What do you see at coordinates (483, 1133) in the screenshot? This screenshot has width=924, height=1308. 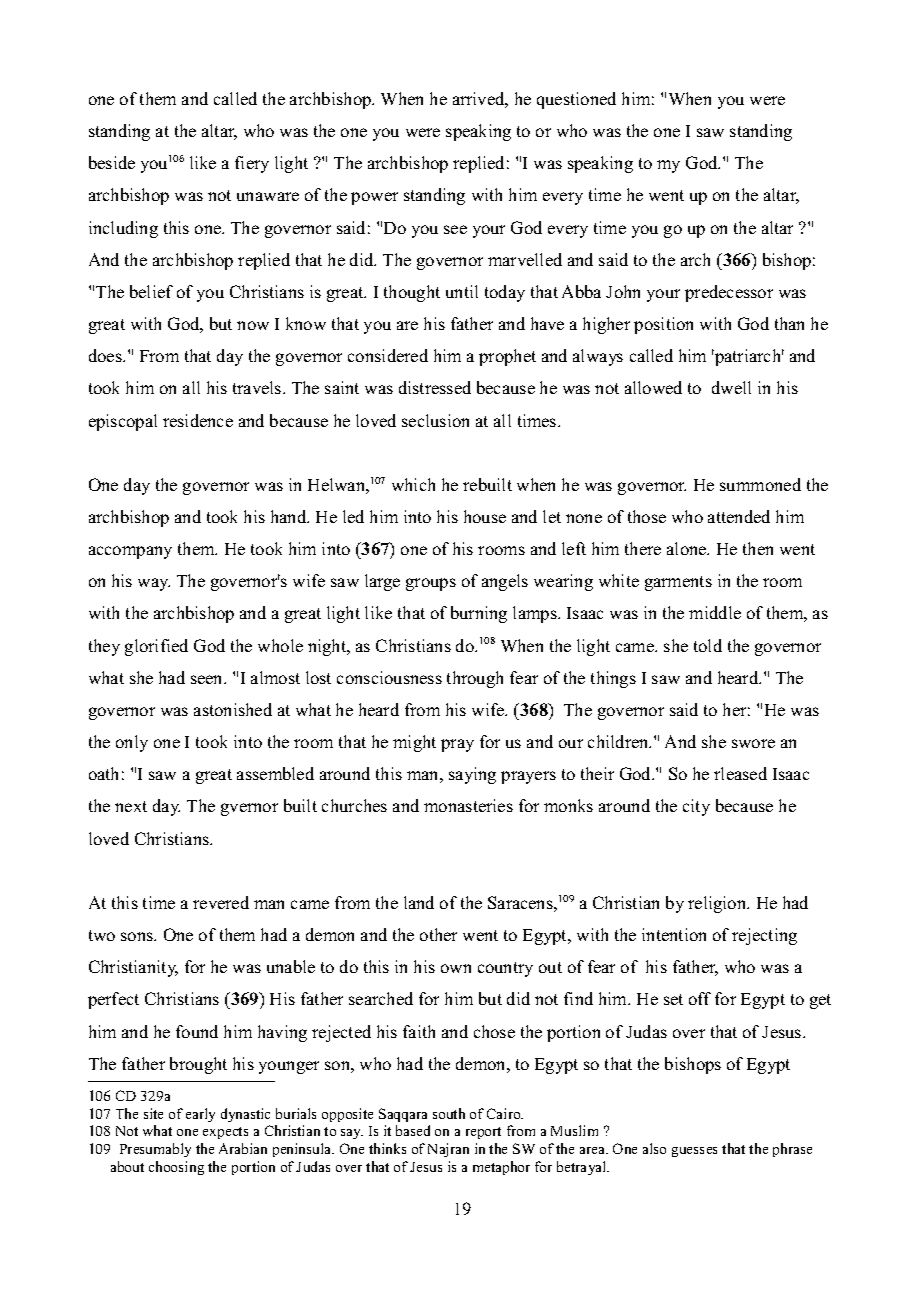 I see `report` at bounding box center [483, 1133].
